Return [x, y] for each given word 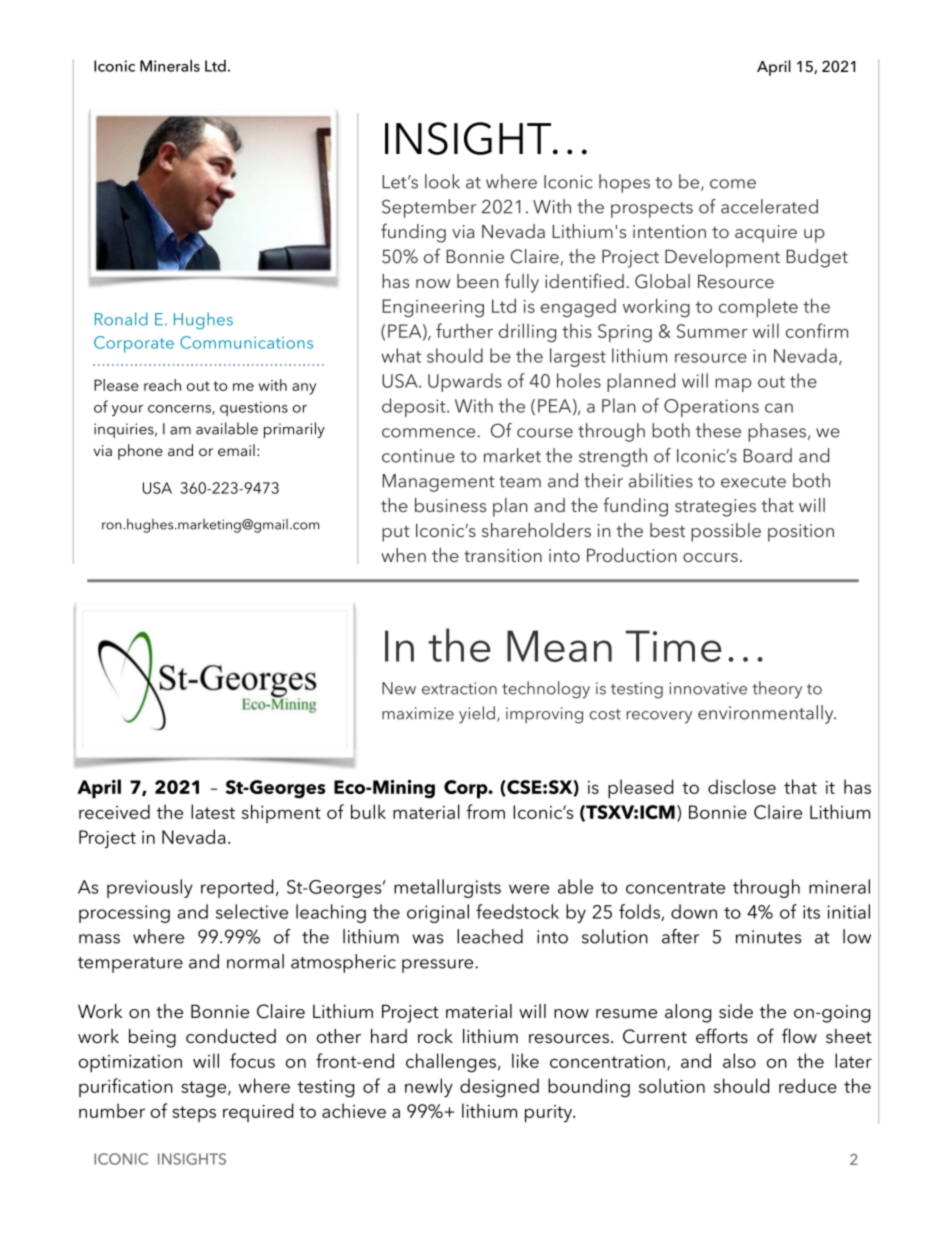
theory [777, 690]
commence [430, 433]
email [236, 450]
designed [499, 1088]
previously [150, 888]
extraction [459, 688]
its [811, 912]
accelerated [769, 206]
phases [778, 432]
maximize [418, 713]
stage [205, 1089]
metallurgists [447, 888]
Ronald [121, 319]
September [429, 208]
